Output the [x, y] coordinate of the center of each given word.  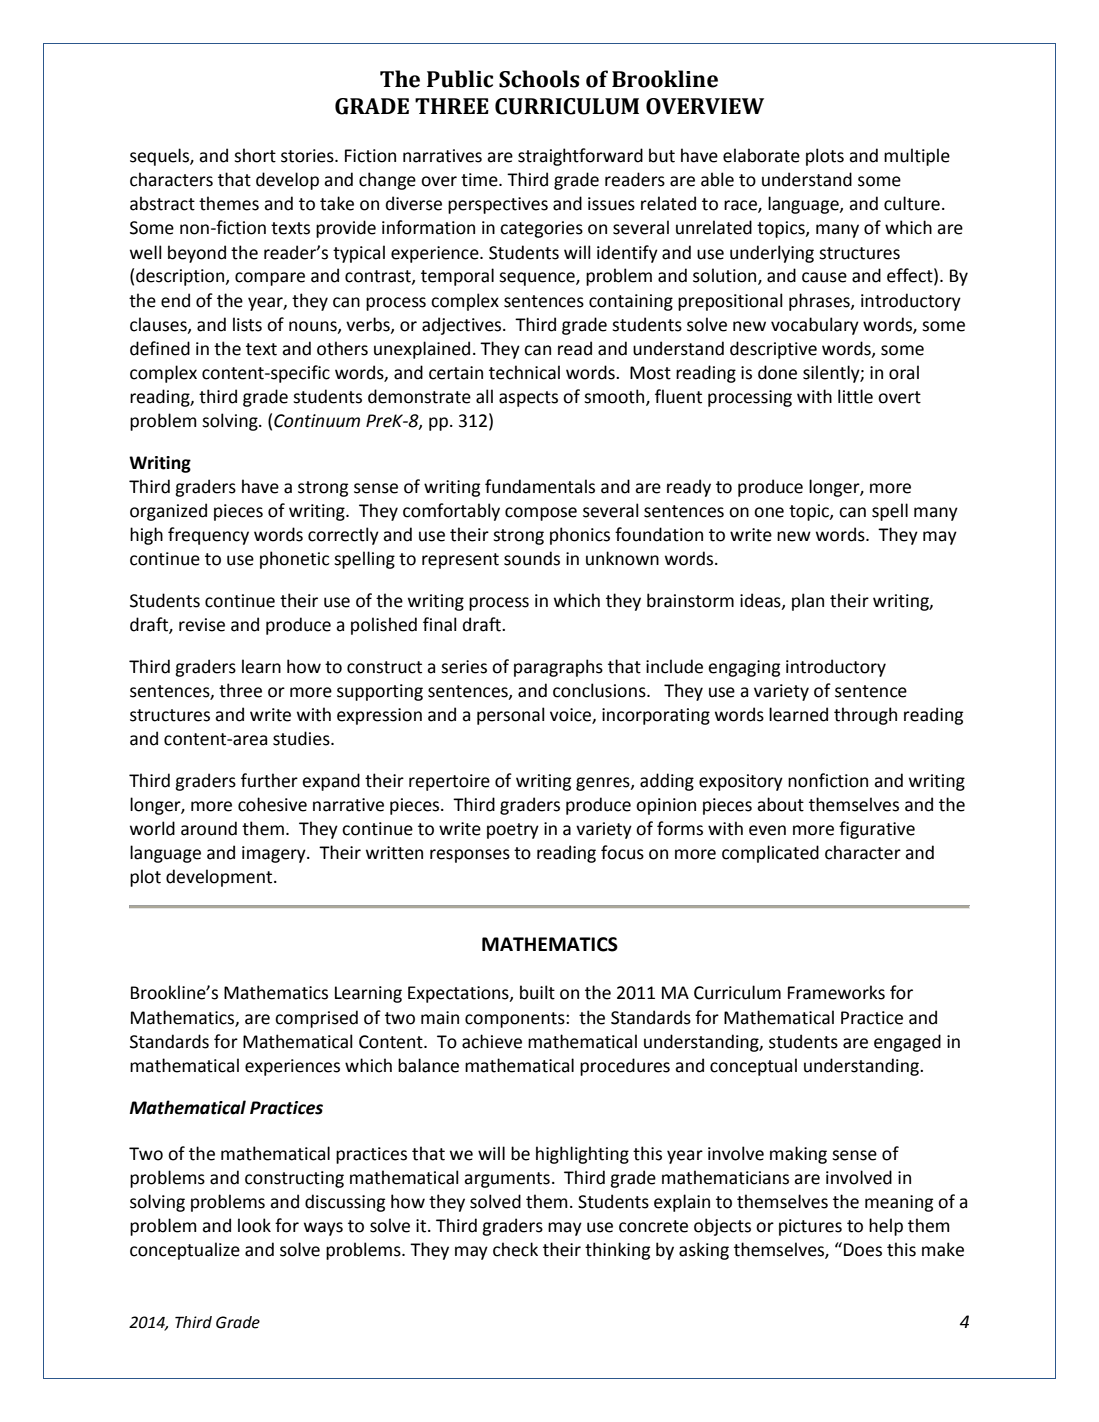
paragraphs [558, 668]
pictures [810, 1227]
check [515, 1249]
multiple [917, 157]
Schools [539, 79]
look [254, 1225]
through [865, 716]
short [255, 155]
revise [202, 625]
